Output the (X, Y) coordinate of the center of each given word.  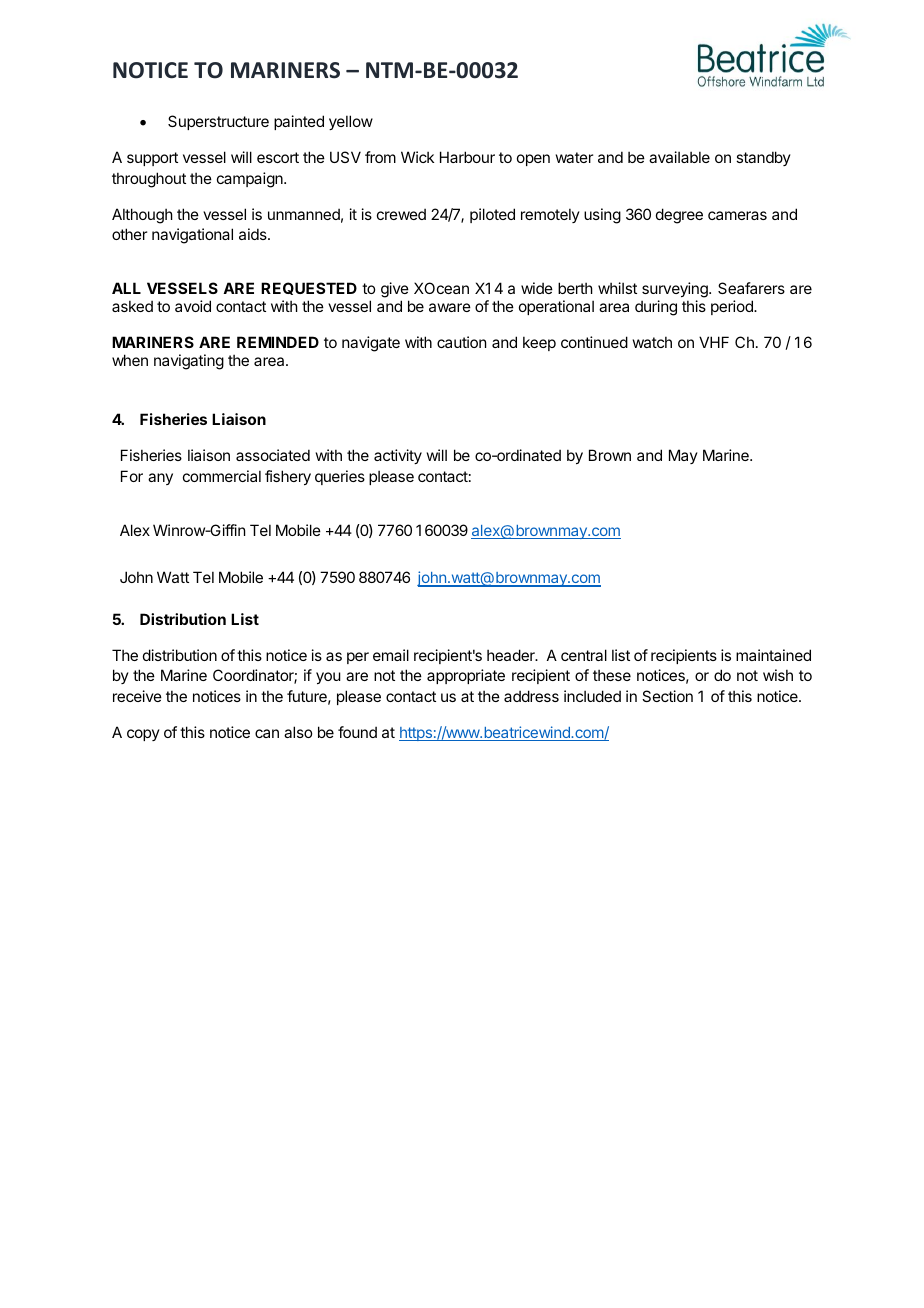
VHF (714, 342)
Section (667, 696)
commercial (222, 476)
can (267, 733)
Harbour (467, 157)
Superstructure (218, 122)
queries (340, 477)
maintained (773, 655)
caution (461, 342)
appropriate (466, 676)
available (679, 157)
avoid (193, 306)
